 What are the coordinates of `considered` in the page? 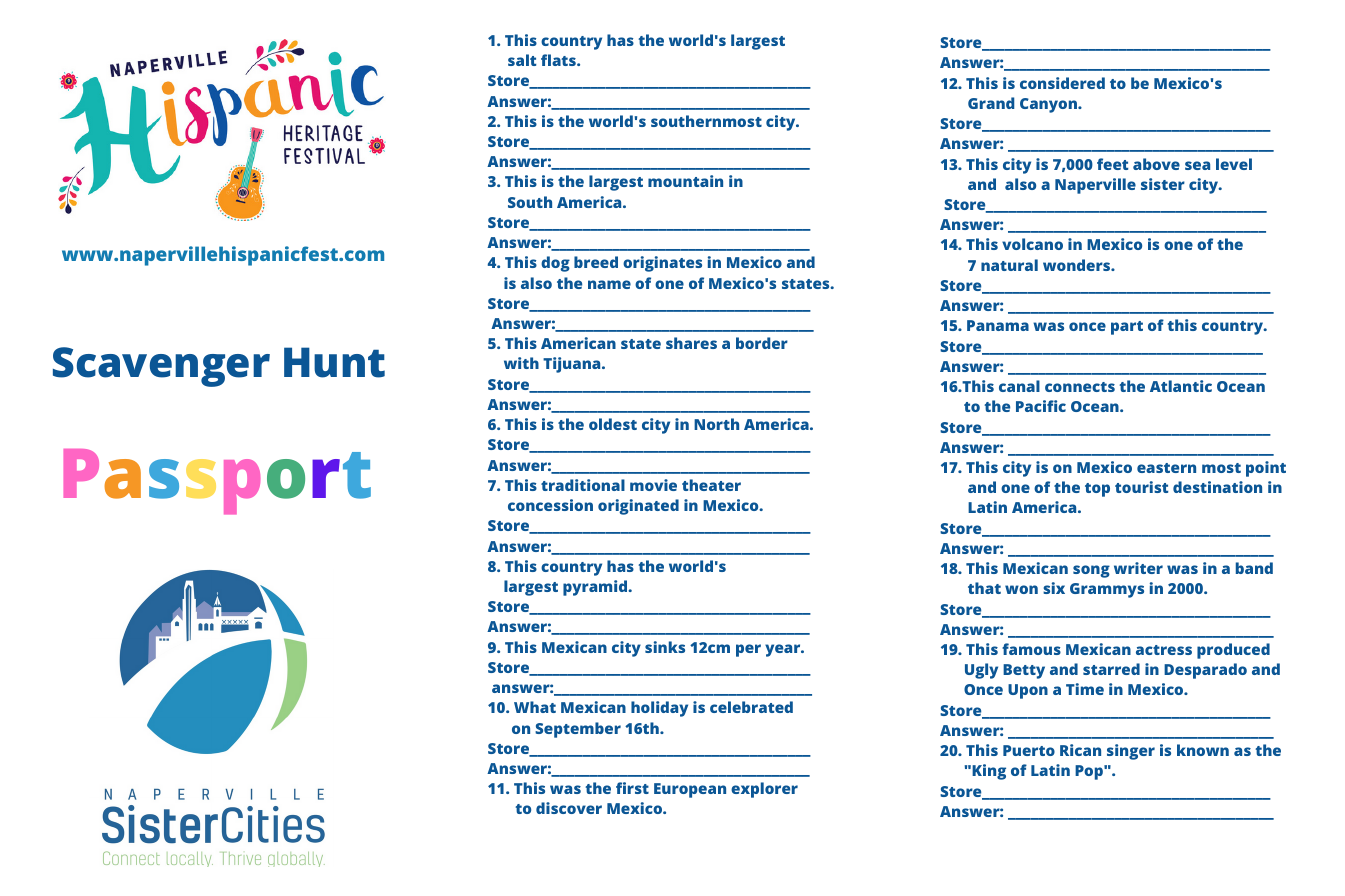 It's located at (1062, 83).
